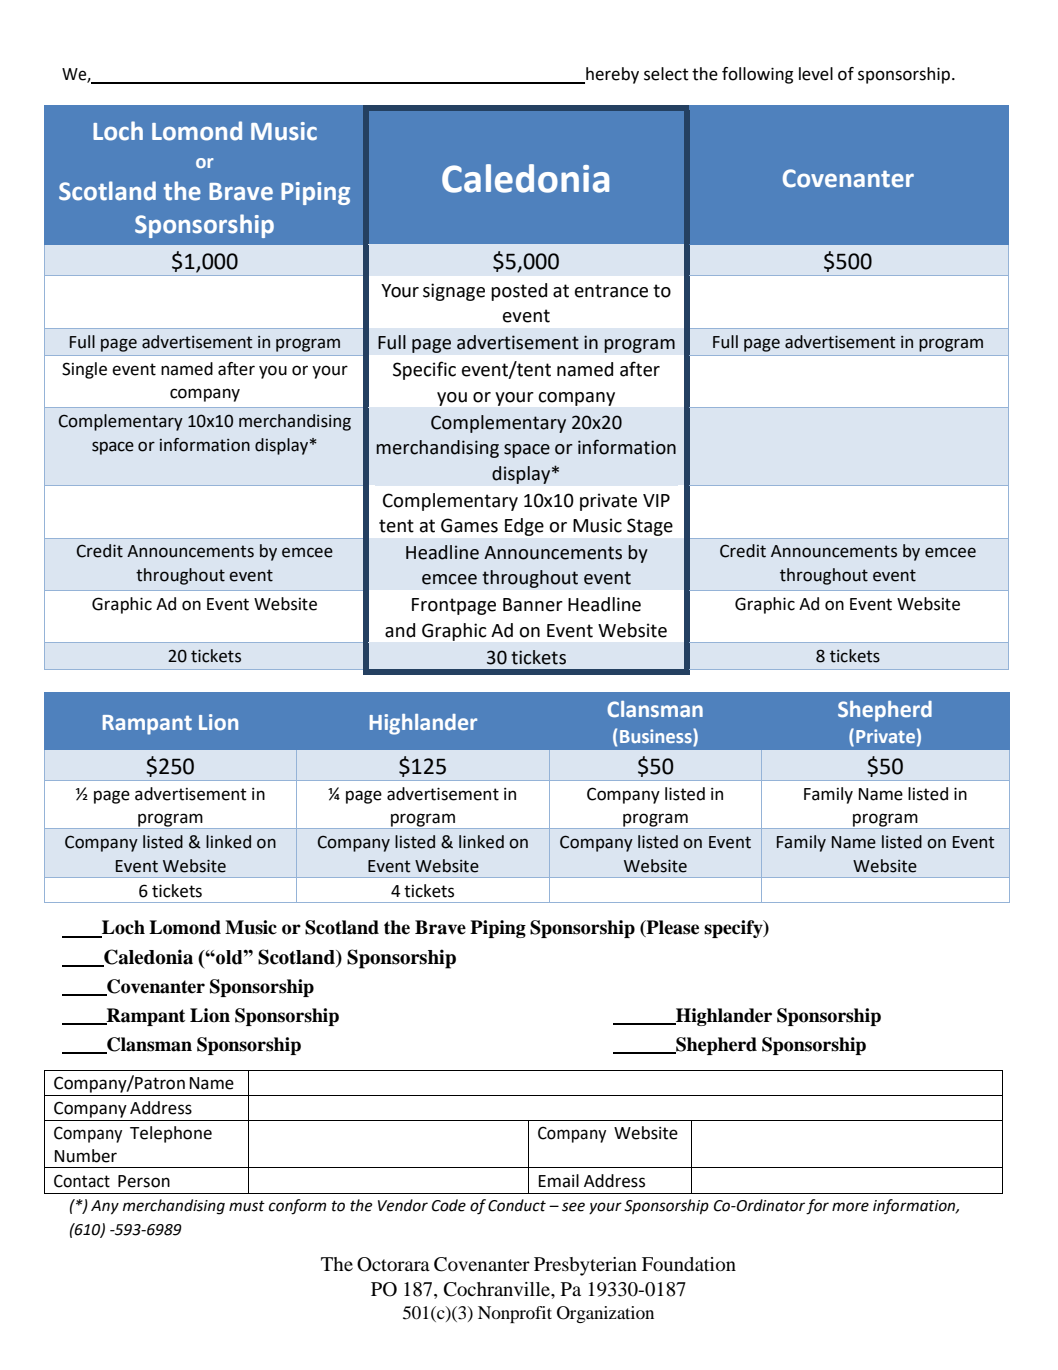  What do you see at coordinates (757, 75) in the image?
I see `following` at bounding box center [757, 75].
